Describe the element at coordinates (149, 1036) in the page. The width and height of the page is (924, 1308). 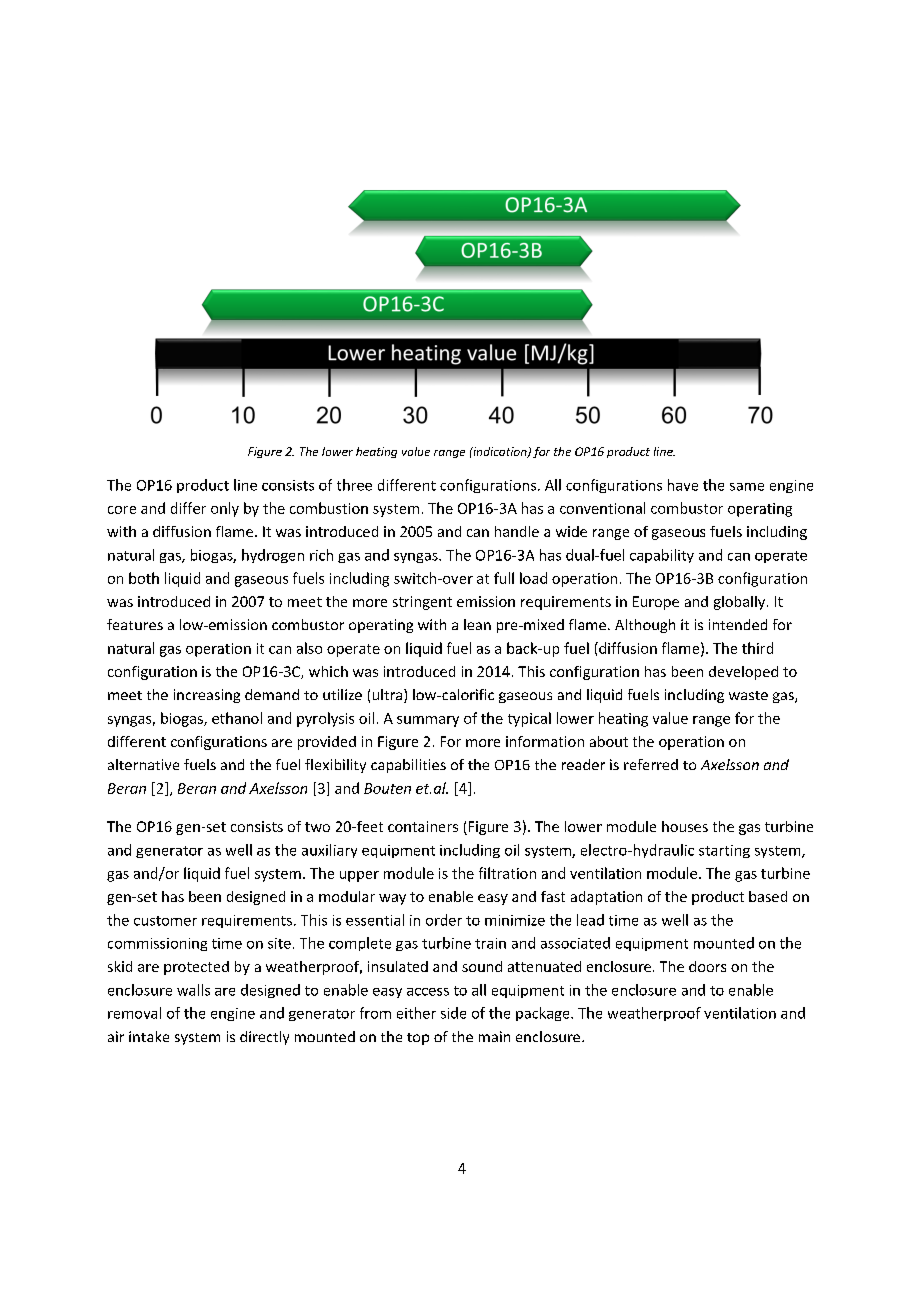
I see `intake` at that location.
